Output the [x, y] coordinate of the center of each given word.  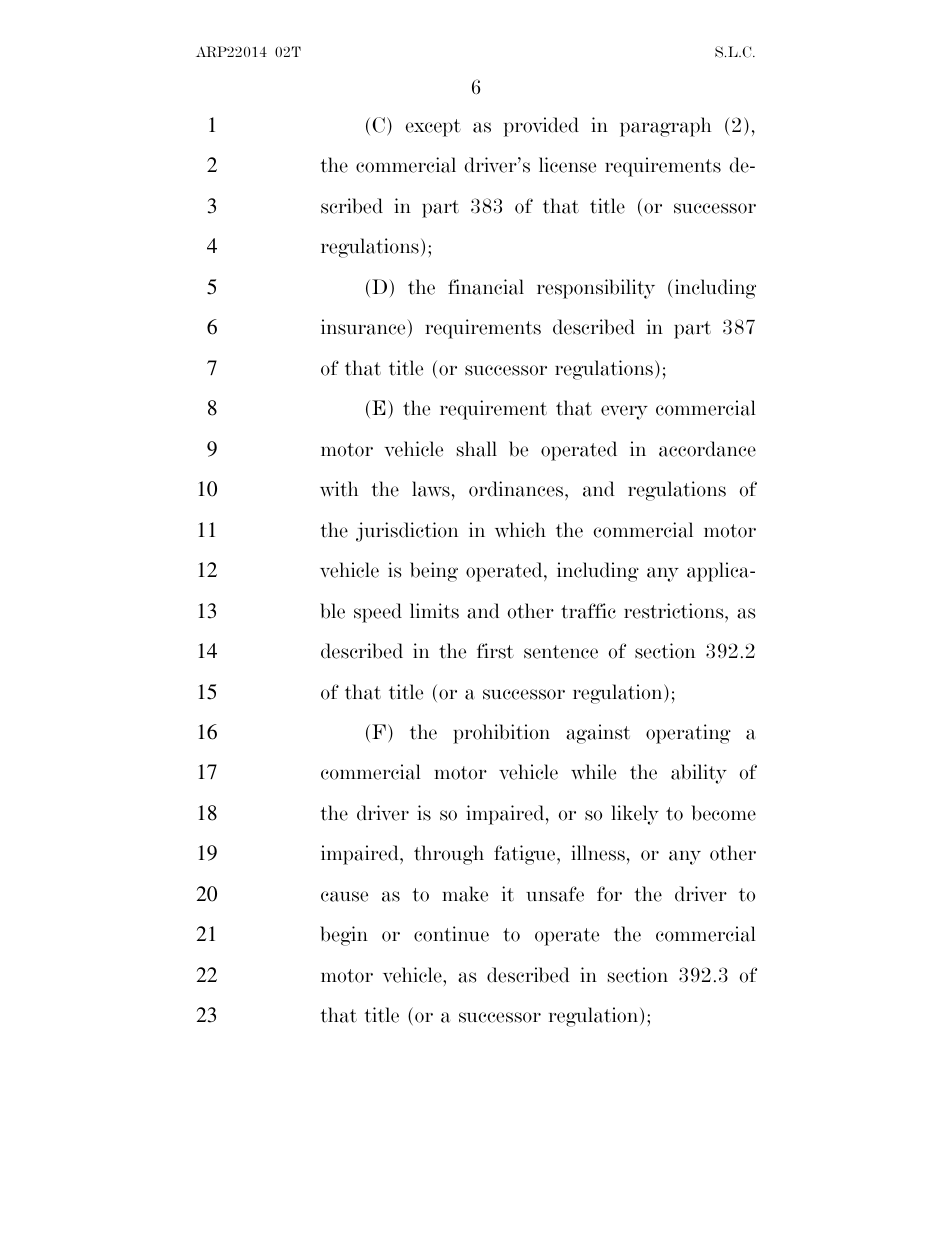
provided [541, 127]
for [609, 894]
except [433, 128]
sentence [561, 652]
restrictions [675, 611]
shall [477, 449]
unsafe [555, 894]
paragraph [665, 127]
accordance [707, 449]
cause [344, 896]
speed [378, 613]
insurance [364, 327]
